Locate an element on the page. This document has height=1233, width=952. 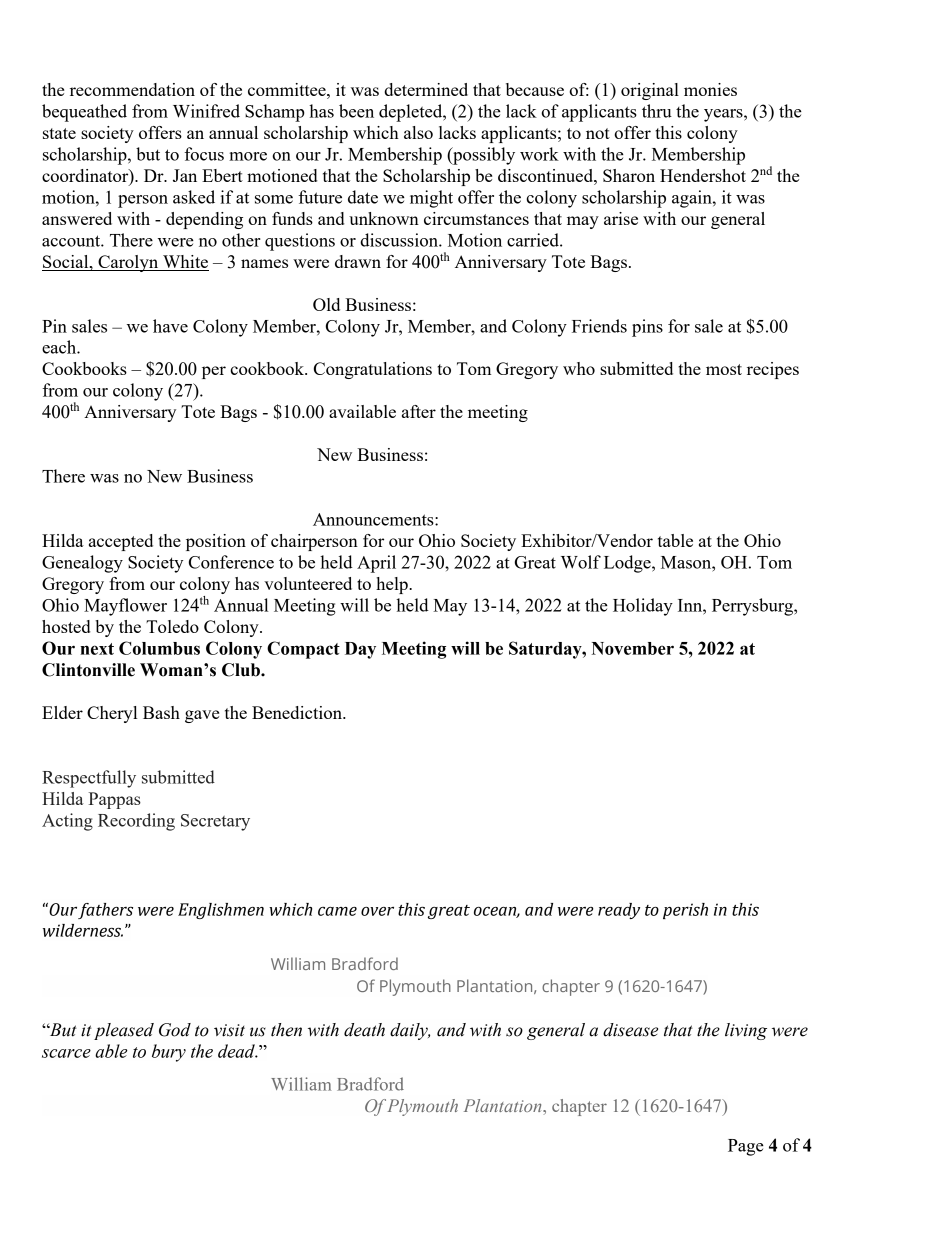
also is located at coordinates (418, 132).
